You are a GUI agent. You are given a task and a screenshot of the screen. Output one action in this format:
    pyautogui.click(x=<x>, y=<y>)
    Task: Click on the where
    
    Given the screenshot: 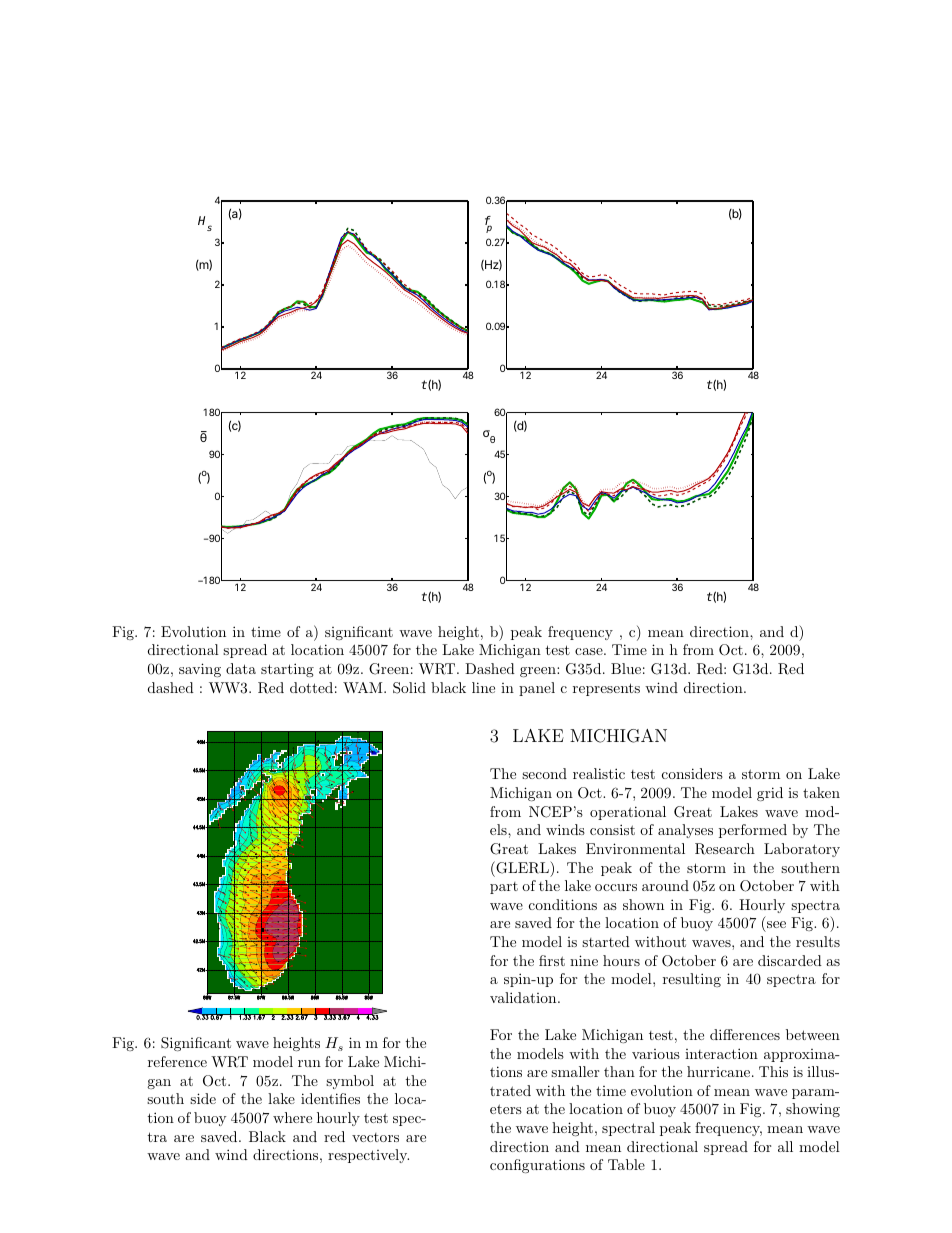 What is the action you would take?
    pyautogui.click(x=292, y=1117)
